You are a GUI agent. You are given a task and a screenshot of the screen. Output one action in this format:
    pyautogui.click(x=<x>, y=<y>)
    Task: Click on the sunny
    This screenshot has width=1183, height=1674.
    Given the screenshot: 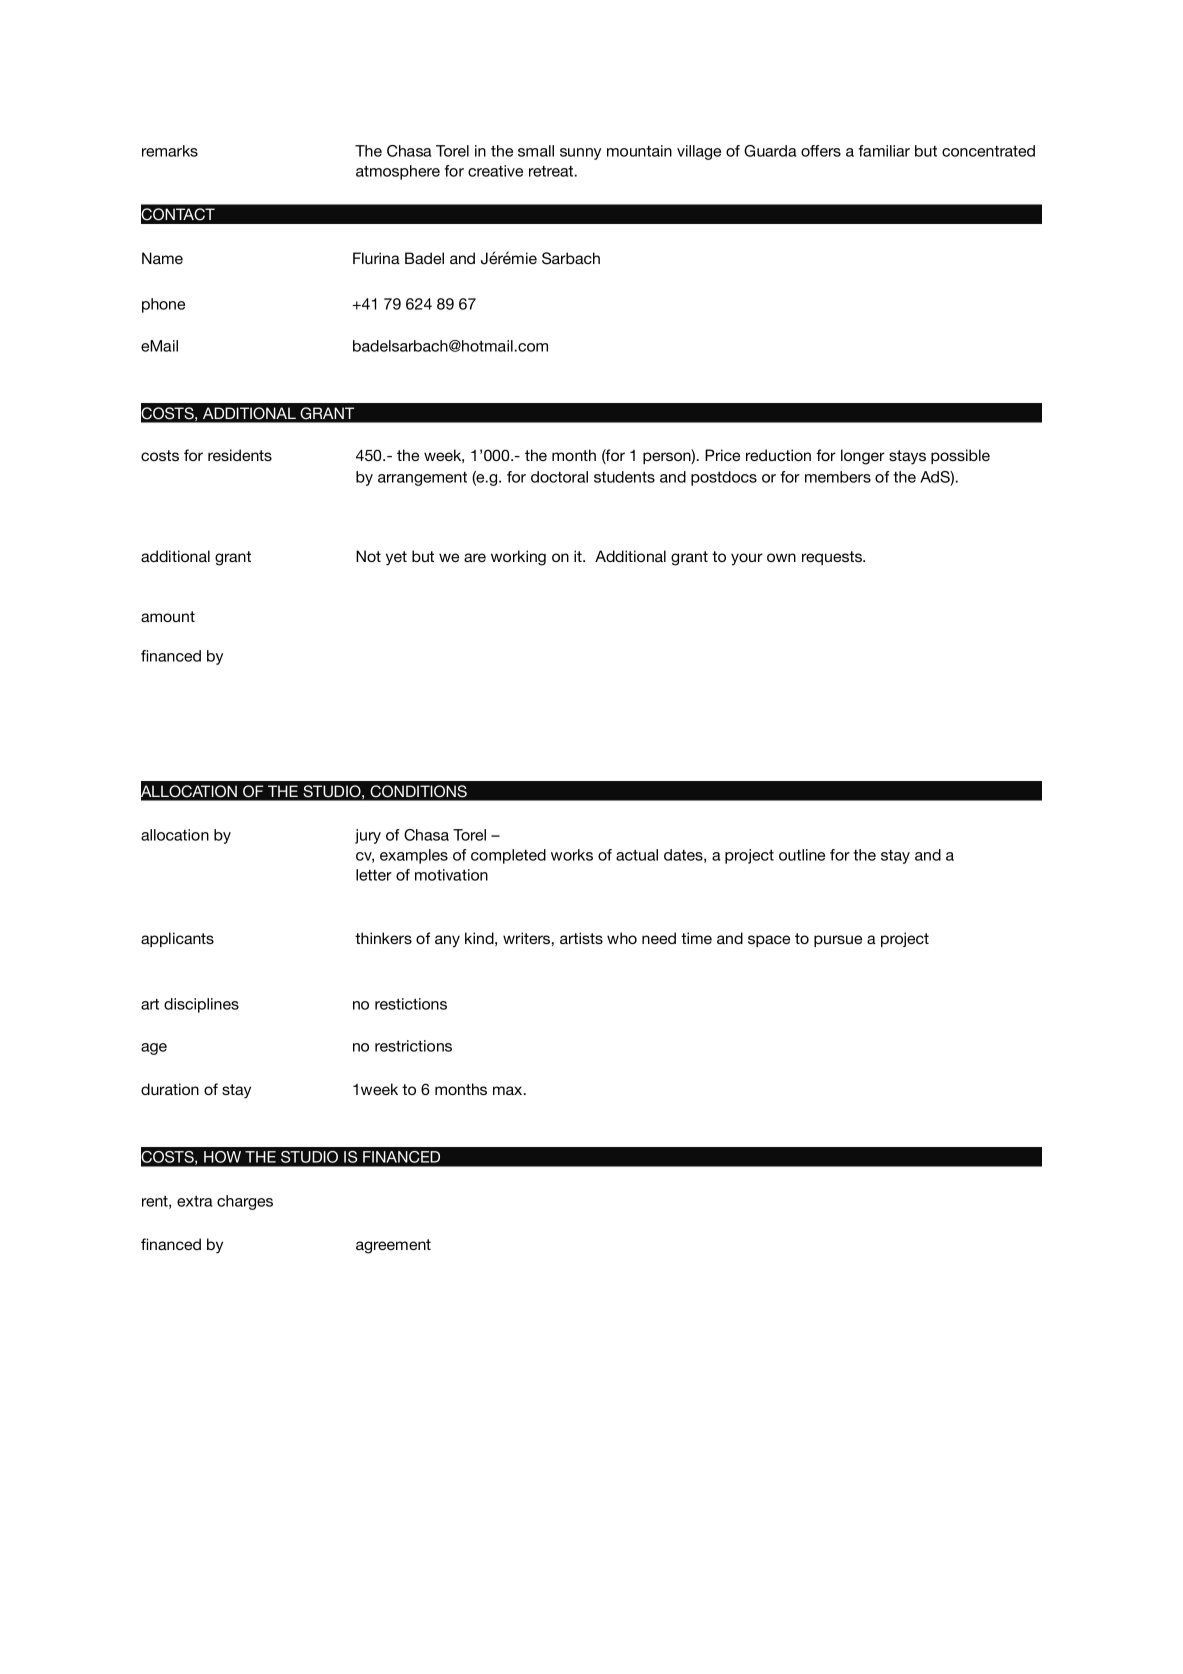 What is the action you would take?
    pyautogui.click(x=580, y=154)
